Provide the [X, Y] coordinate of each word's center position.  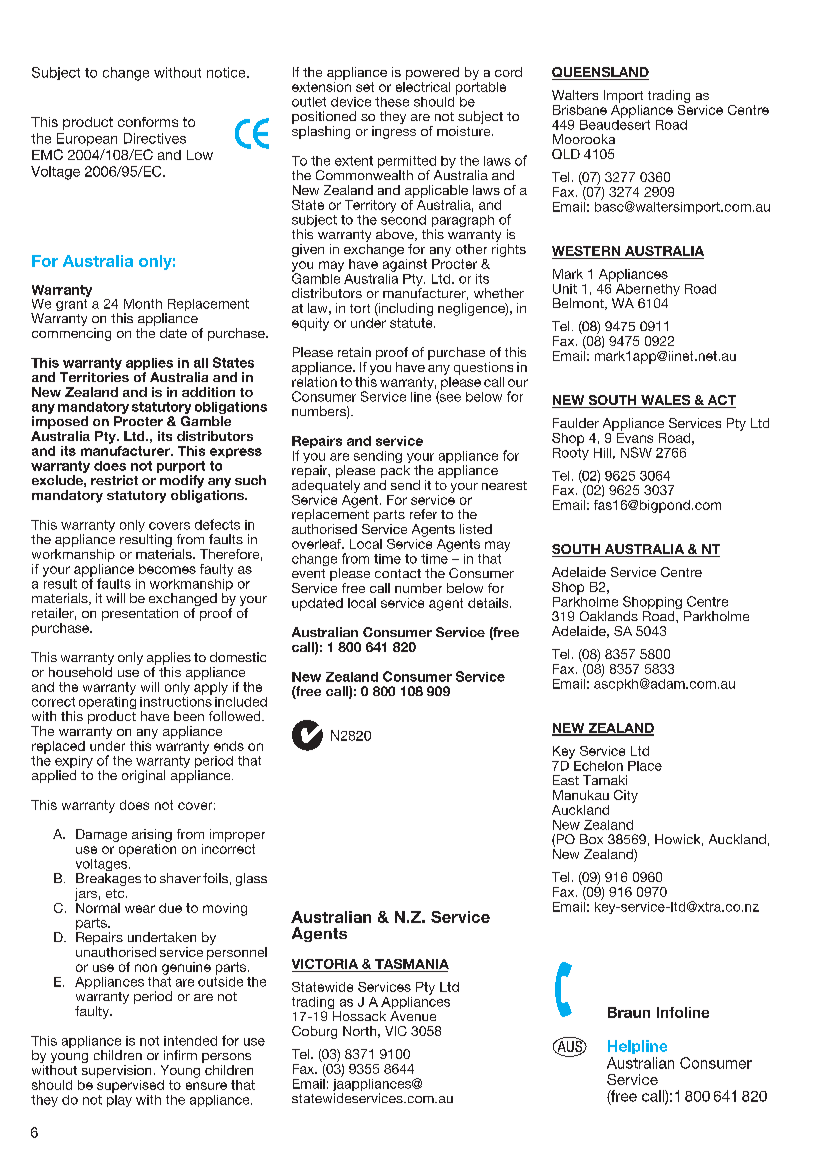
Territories [94, 377]
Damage [101, 835]
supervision [116, 1071]
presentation [140, 614]
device [351, 102]
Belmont [579, 304]
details [489, 603]
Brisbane [580, 110]
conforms [148, 122]
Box [591, 839]
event [308, 573]
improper [237, 835]
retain [354, 352]
